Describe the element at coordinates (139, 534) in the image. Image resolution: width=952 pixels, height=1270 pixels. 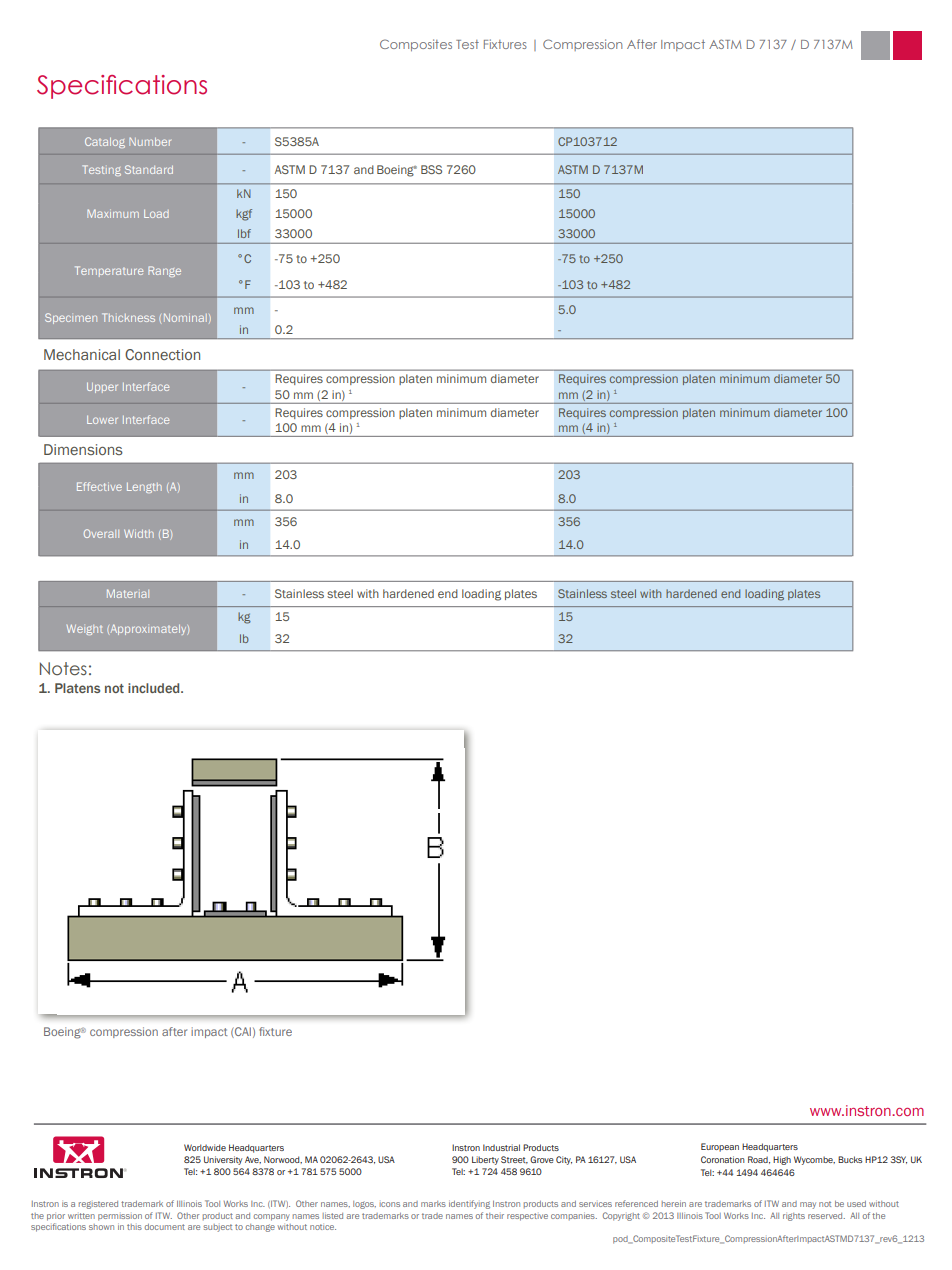
I see `Width` at that location.
